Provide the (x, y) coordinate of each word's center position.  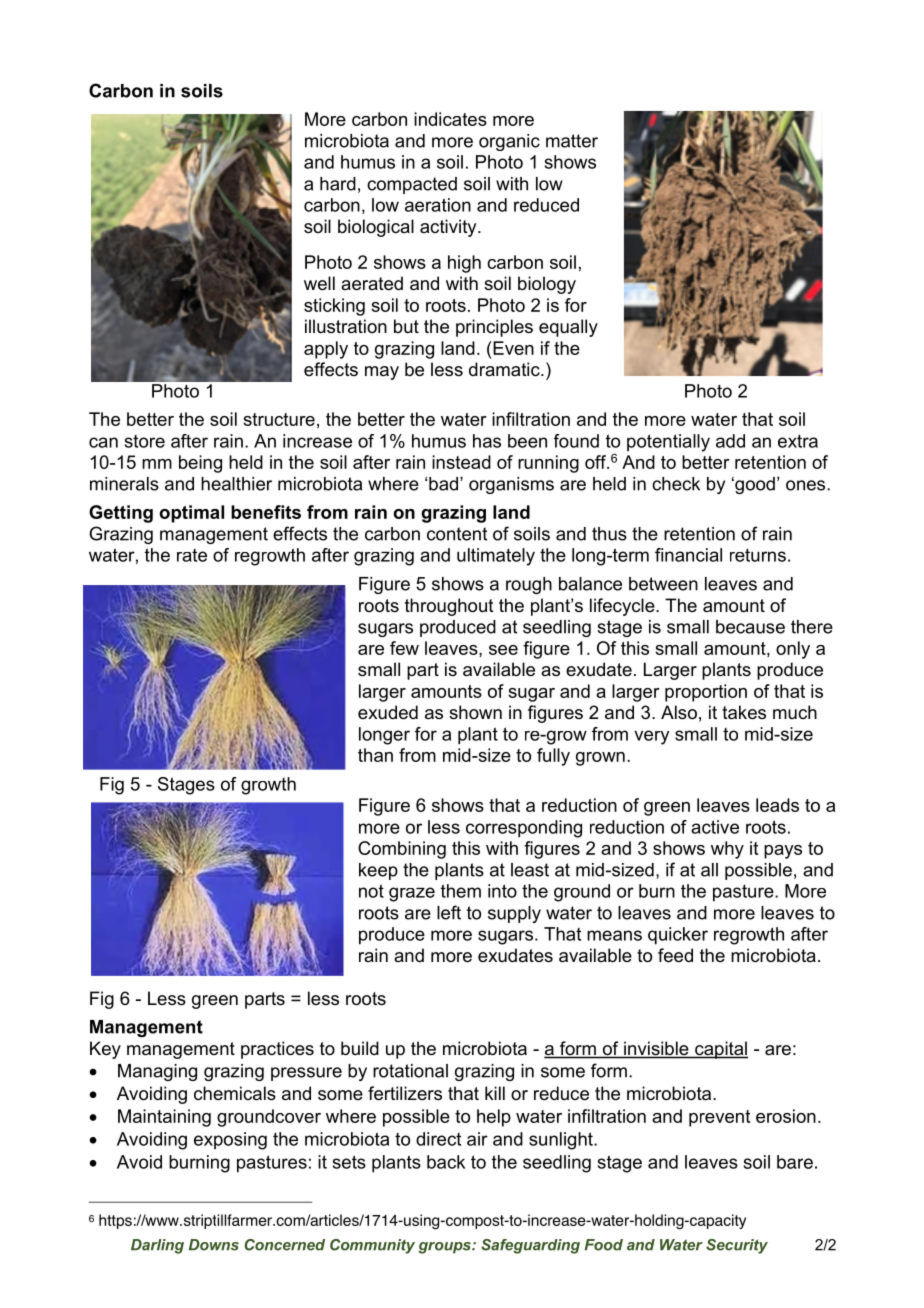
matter (572, 141)
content (457, 534)
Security (737, 1246)
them (461, 891)
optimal (191, 514)
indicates (450, 119)
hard (338, 184)
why (727, 850)
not (371, 891)
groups (446, 1248)
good (754, 485)
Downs (214, 1245)
